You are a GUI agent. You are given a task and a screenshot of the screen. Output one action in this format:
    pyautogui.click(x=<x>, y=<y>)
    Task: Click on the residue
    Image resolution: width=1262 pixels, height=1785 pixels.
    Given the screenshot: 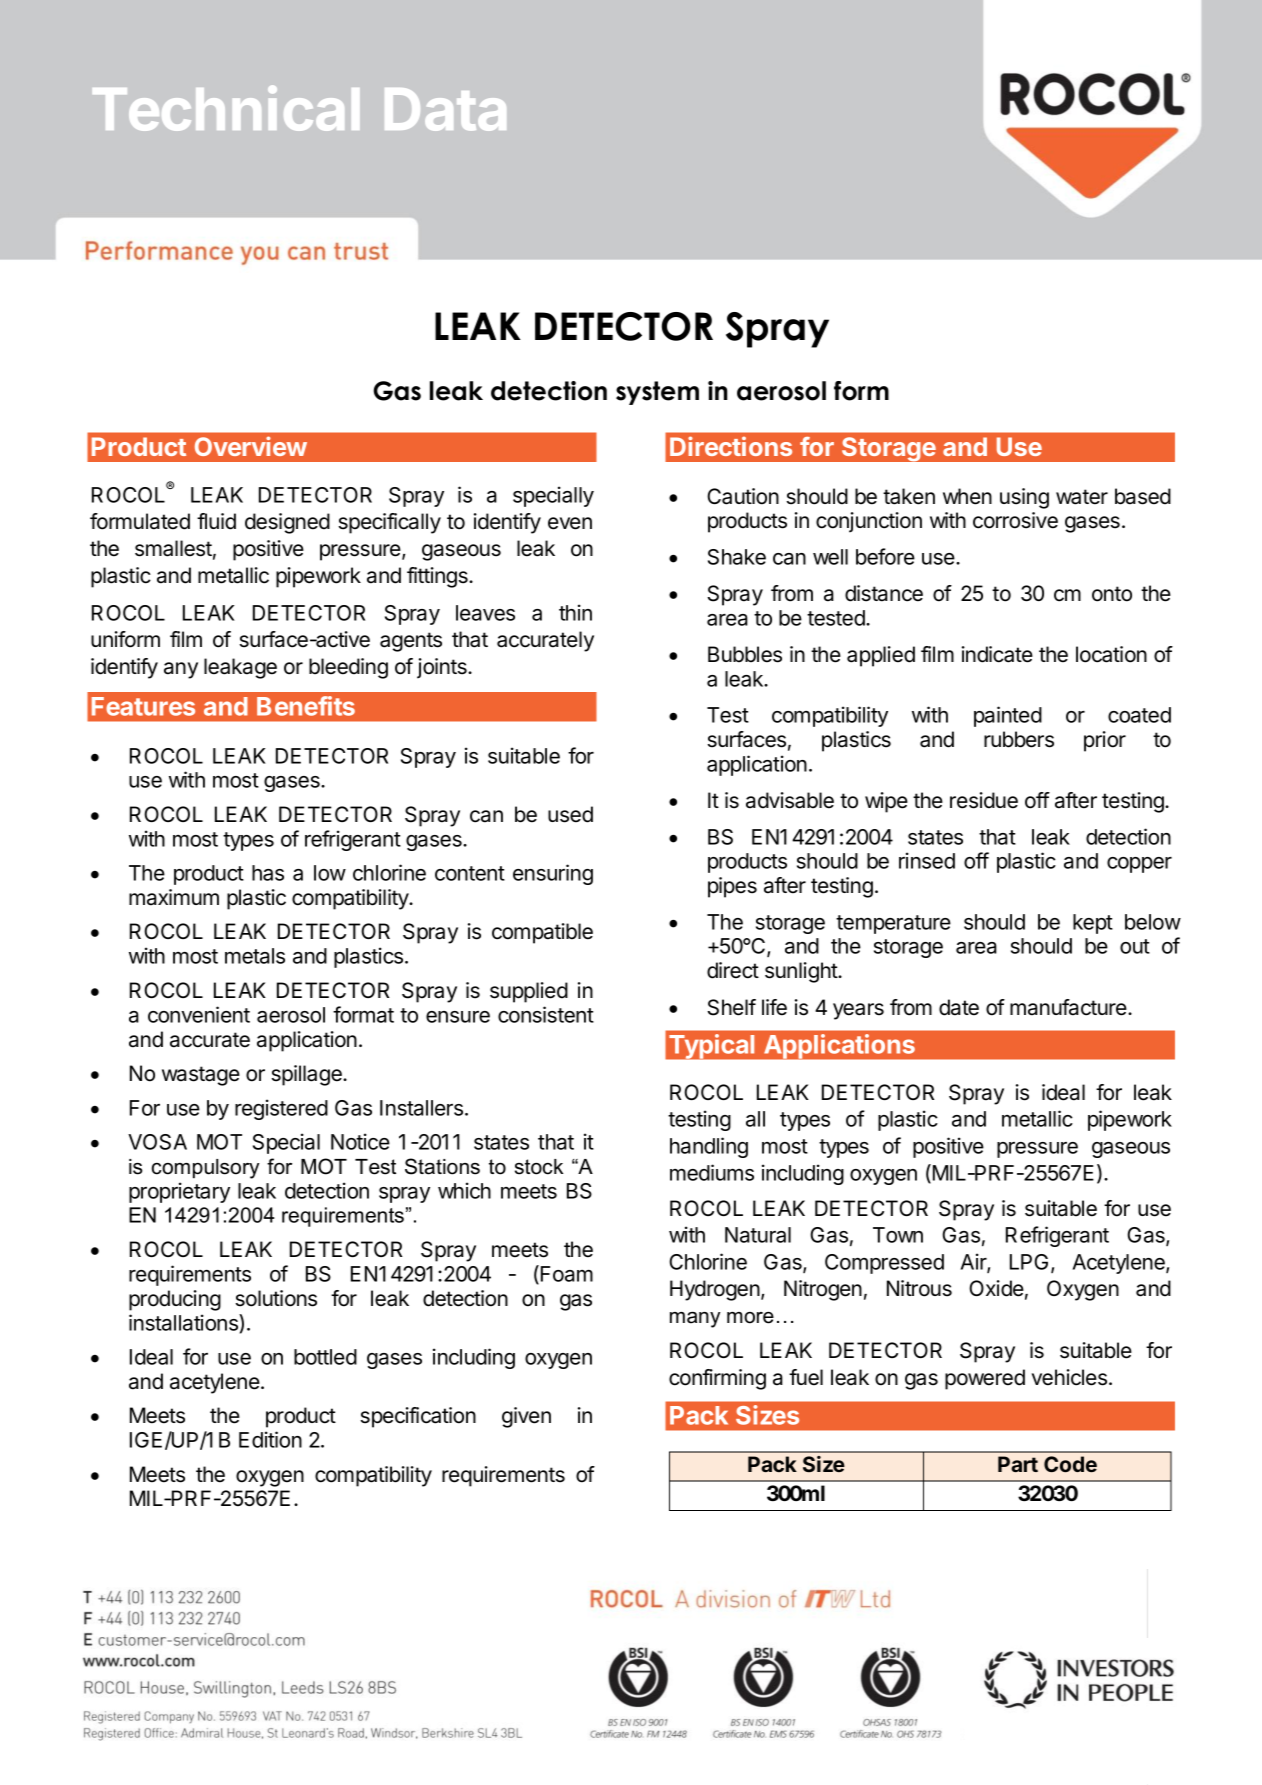 What is the action you would take?
    pyautogui.click(x=984, y=800)
